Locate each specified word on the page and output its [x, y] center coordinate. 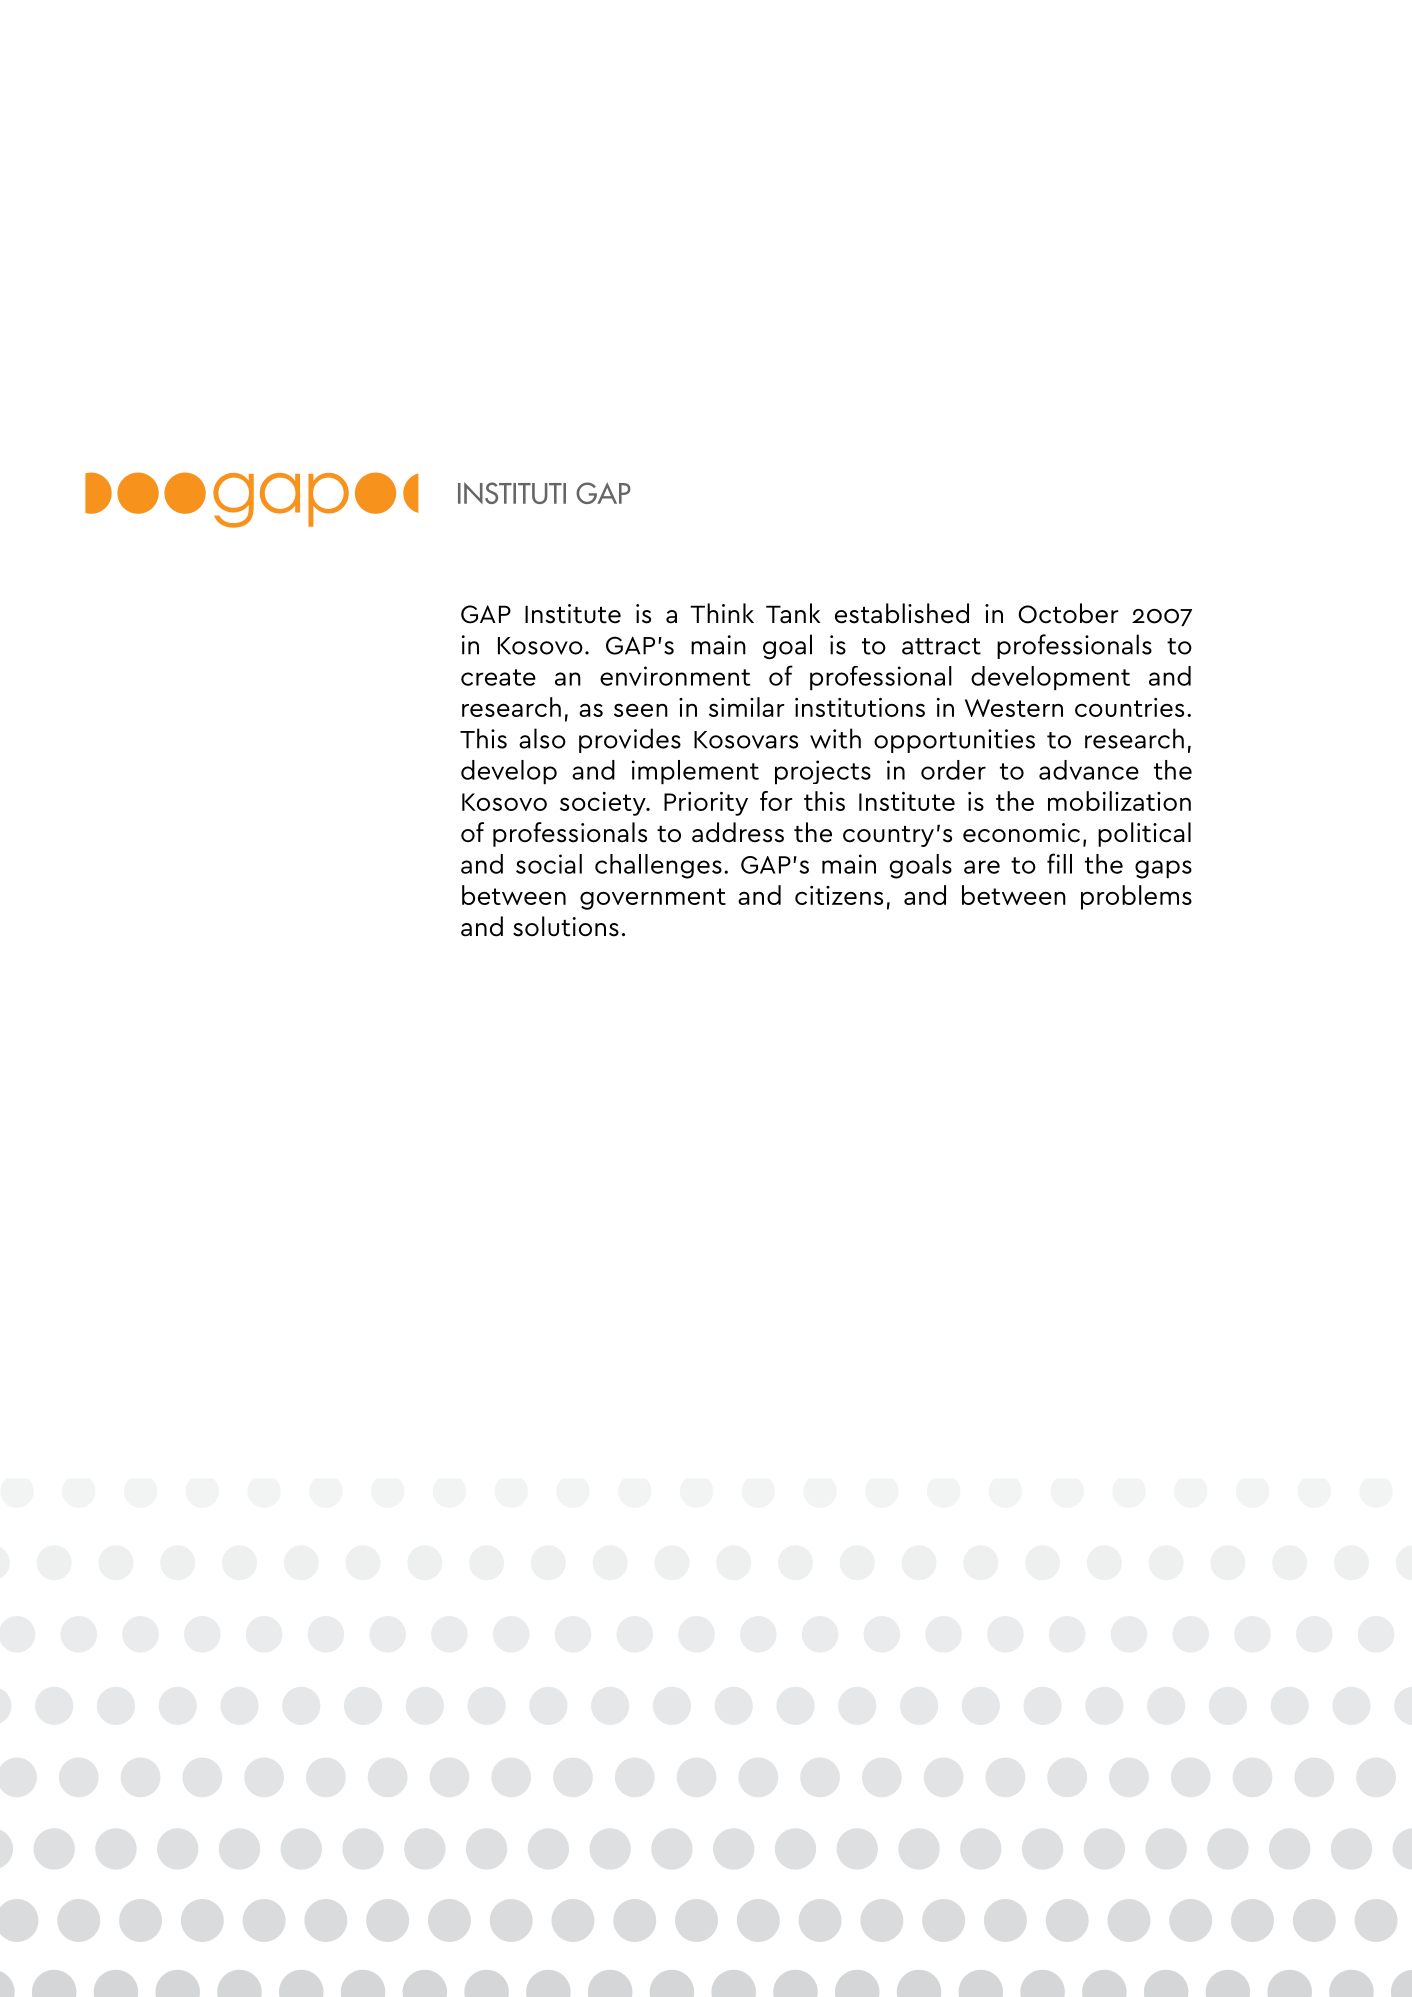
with [835, 738]
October [1068, 613]
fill [1059, 863]
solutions [566, 926]
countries [1129, 707]
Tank [793, 613]
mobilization [1119, 801]
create [498, 677]
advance [1089, 770]
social [549, 864]
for [776, 801]
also [542, 738]
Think [722, 613]
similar [747, 707]
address [738, 832]
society [604, 804]
